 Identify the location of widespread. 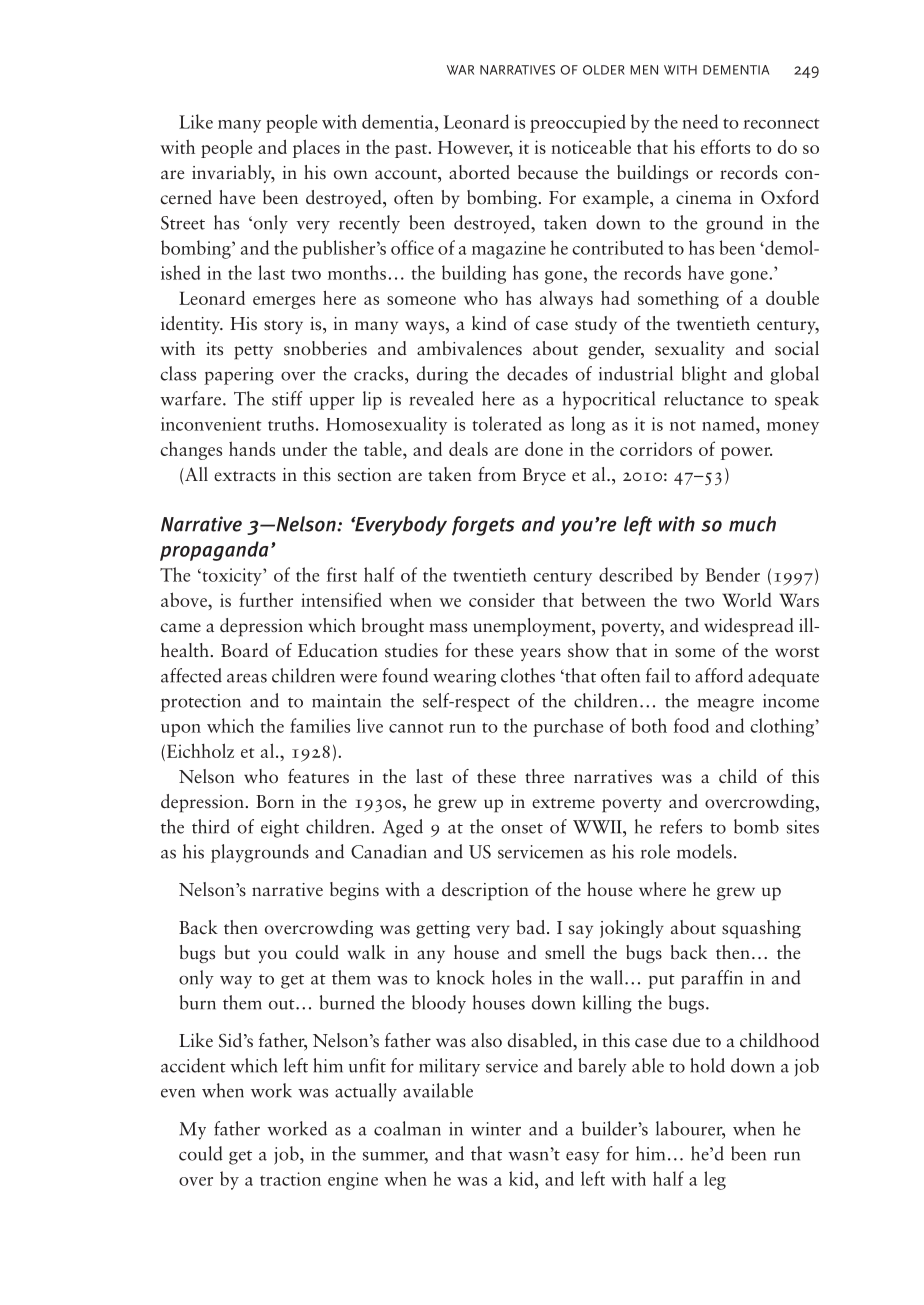
(749, 627).
